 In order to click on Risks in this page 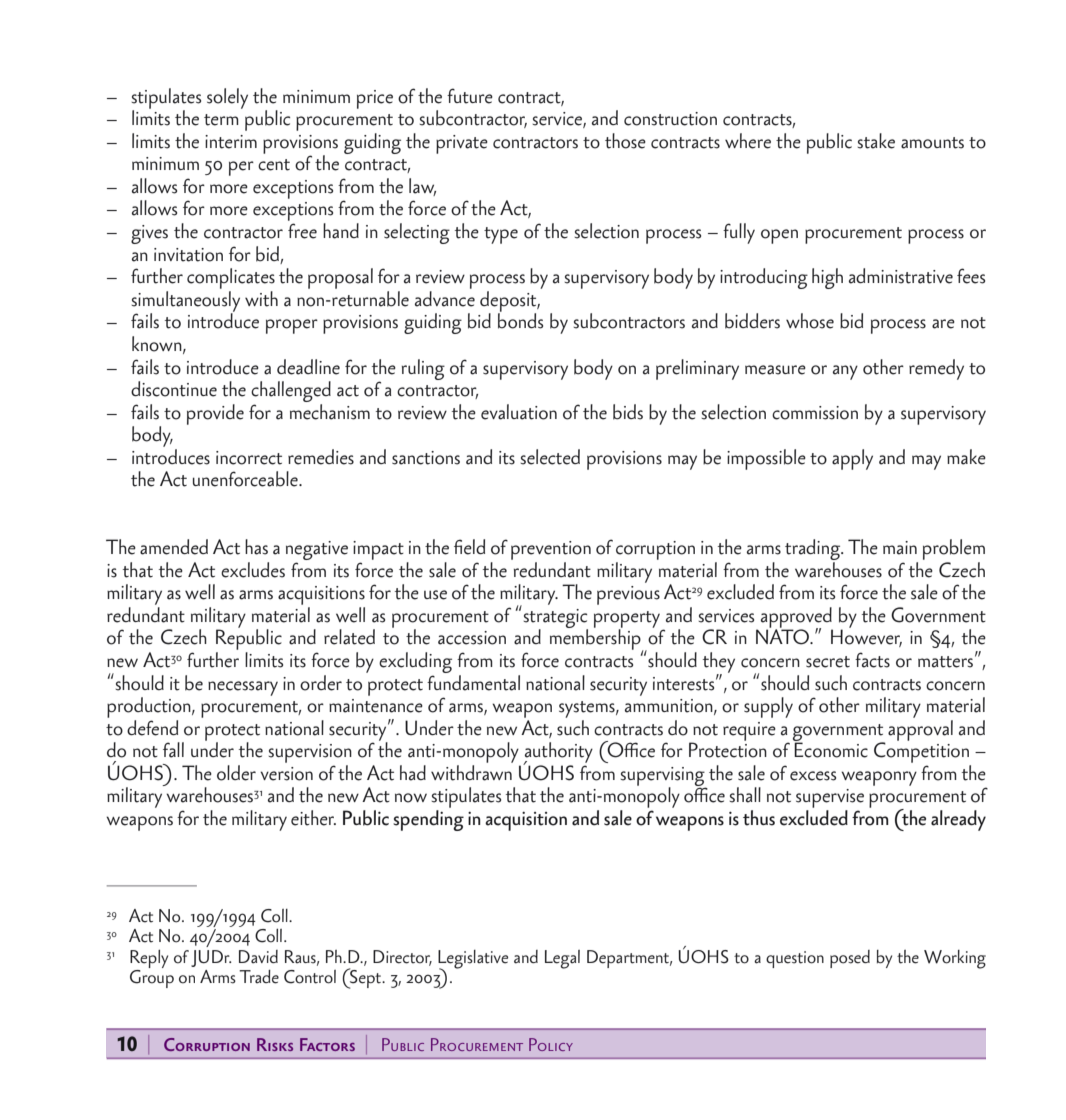, I will do `click(275, 1044)`.
